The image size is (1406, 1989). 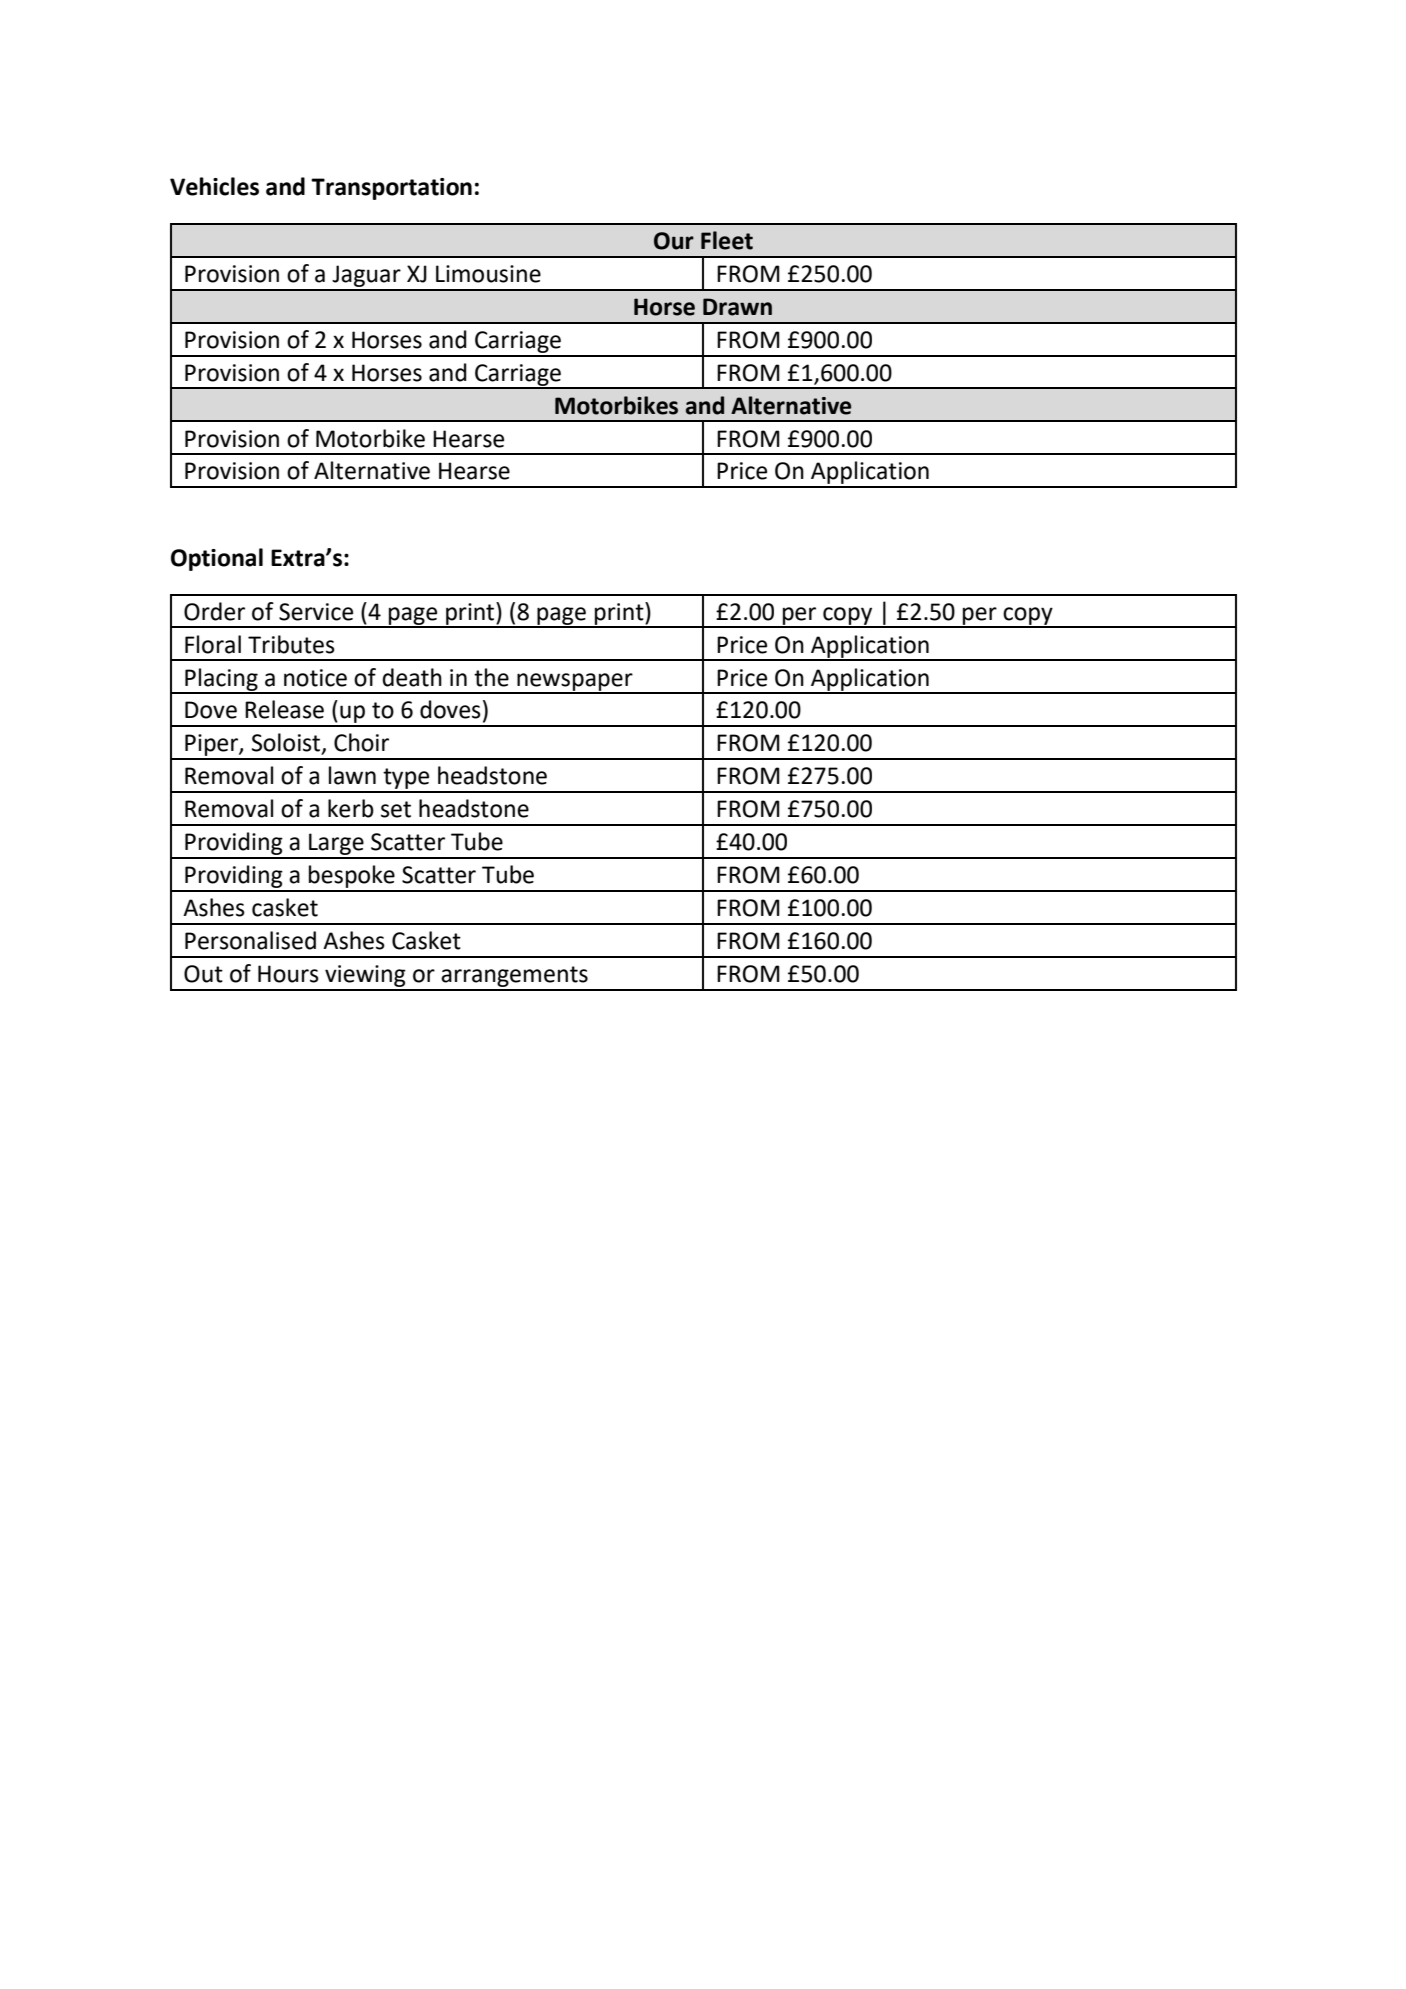 What do you see at coordinates (287, 743) in the screenshot?
I see `Soloist` at bounding box center [287, 743].
